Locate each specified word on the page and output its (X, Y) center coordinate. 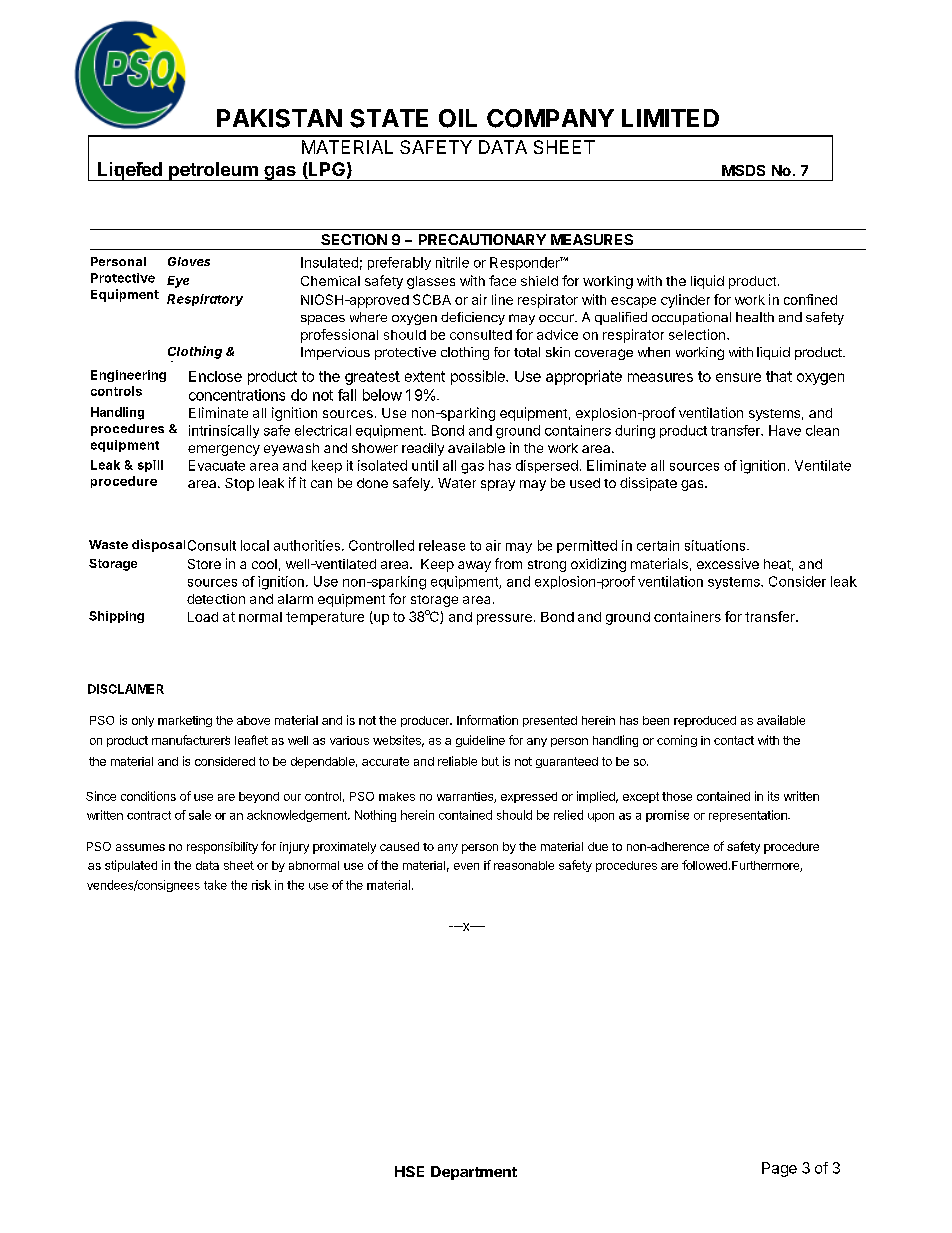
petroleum (213, 171)
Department (474, 1173)
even (466, 866)
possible (479, 377)
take (215, 885)
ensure (738, 377)
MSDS (743, 170)
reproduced (705, 721)
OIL (458, 118)
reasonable (524, 865)
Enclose (215, 376)
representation (749, 816)
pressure (504, 619)
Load (203, 617)
